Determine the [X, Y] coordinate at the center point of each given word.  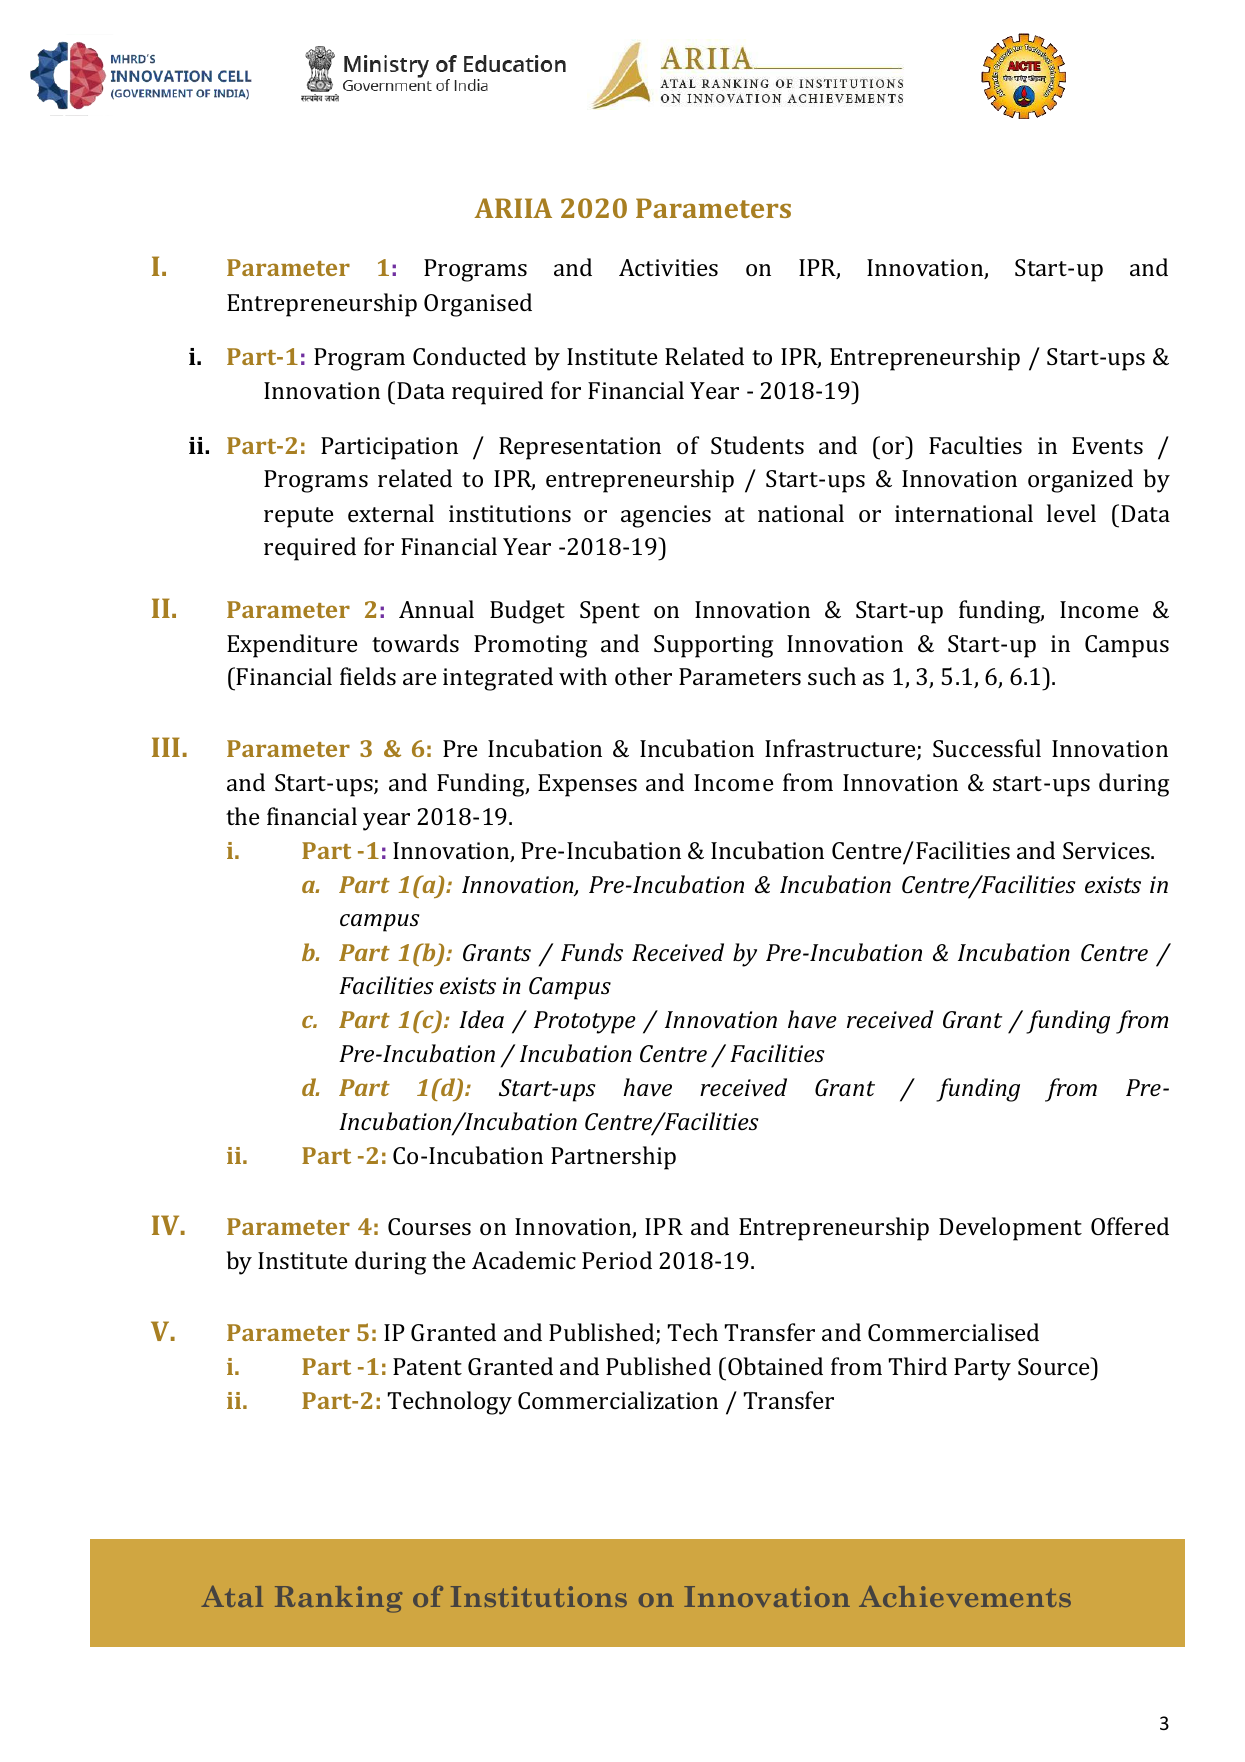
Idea [481, 1019]
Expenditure [292, 646]
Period [617, 1260]
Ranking [338, 1599]
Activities [668, 267]
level [1071, 513]
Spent [610, 612]
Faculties [975, 445]
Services [1107, 850]
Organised [478, 305]
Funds [592, 952]
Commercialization [618, 1400]
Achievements [965, 1596]
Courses [429, 1226]
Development [1010, 1229]
